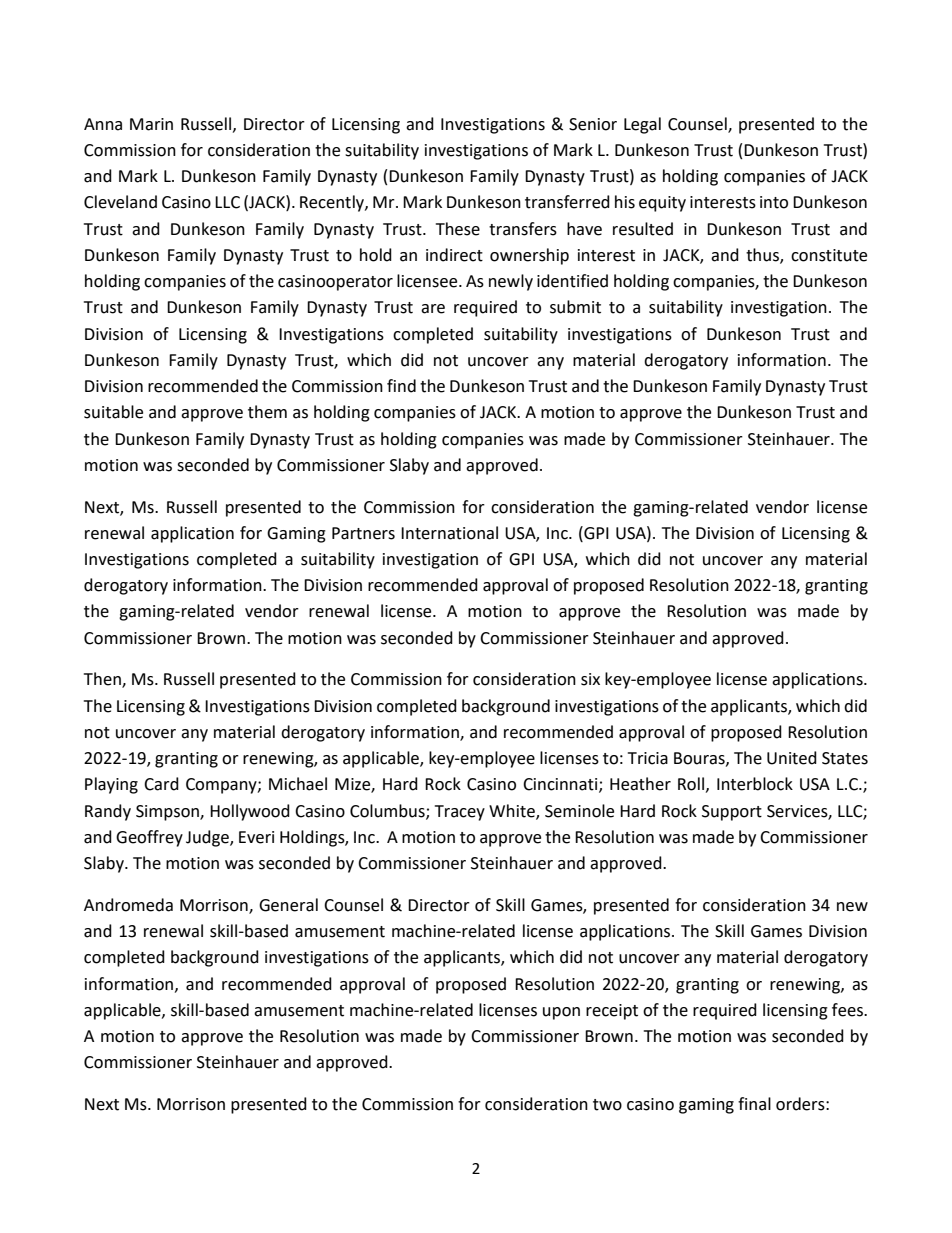  I want to click on These, so click(458, 229).
